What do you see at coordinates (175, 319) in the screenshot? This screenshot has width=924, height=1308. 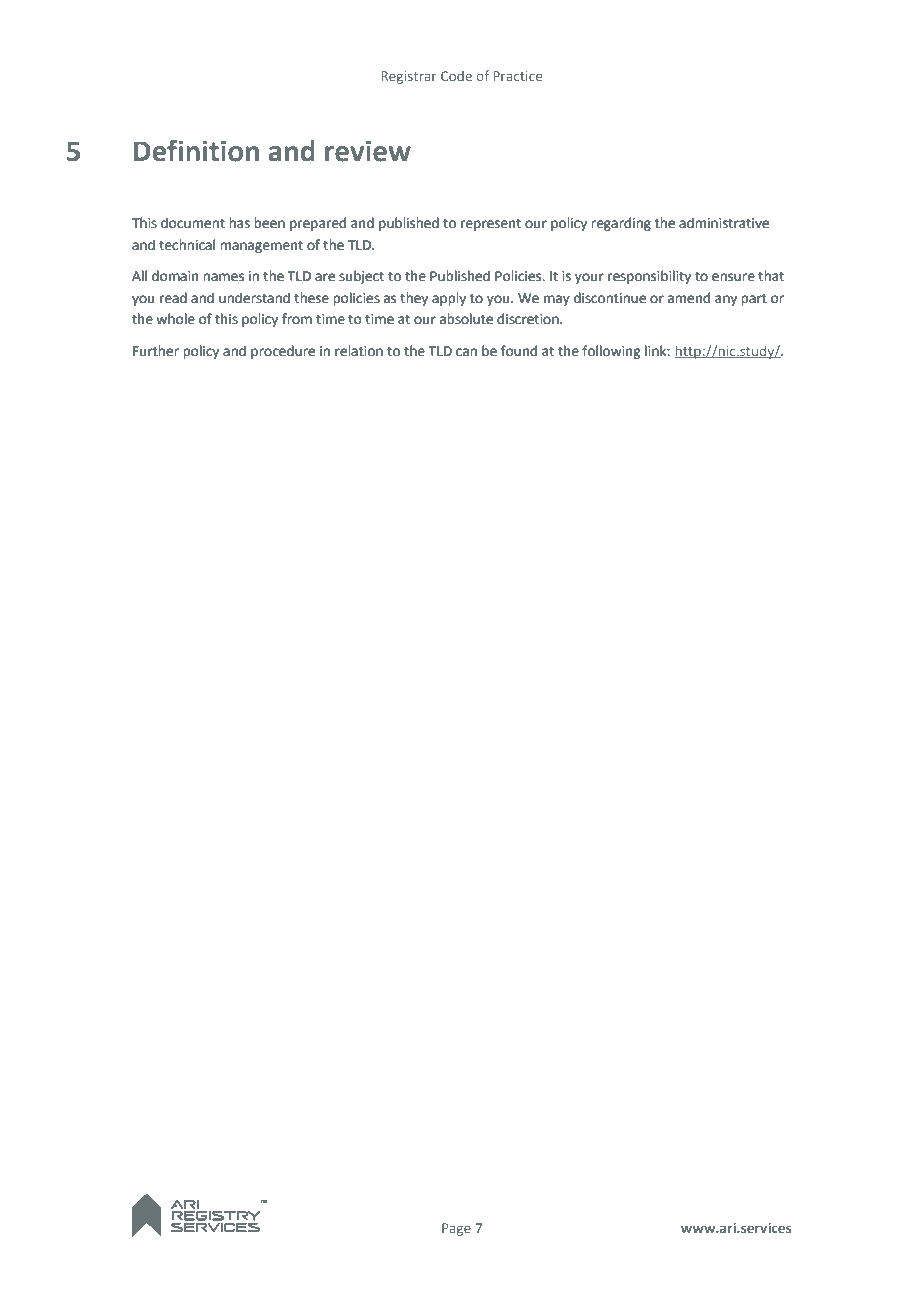 I see `whole` at bounding box center [175, 319].
